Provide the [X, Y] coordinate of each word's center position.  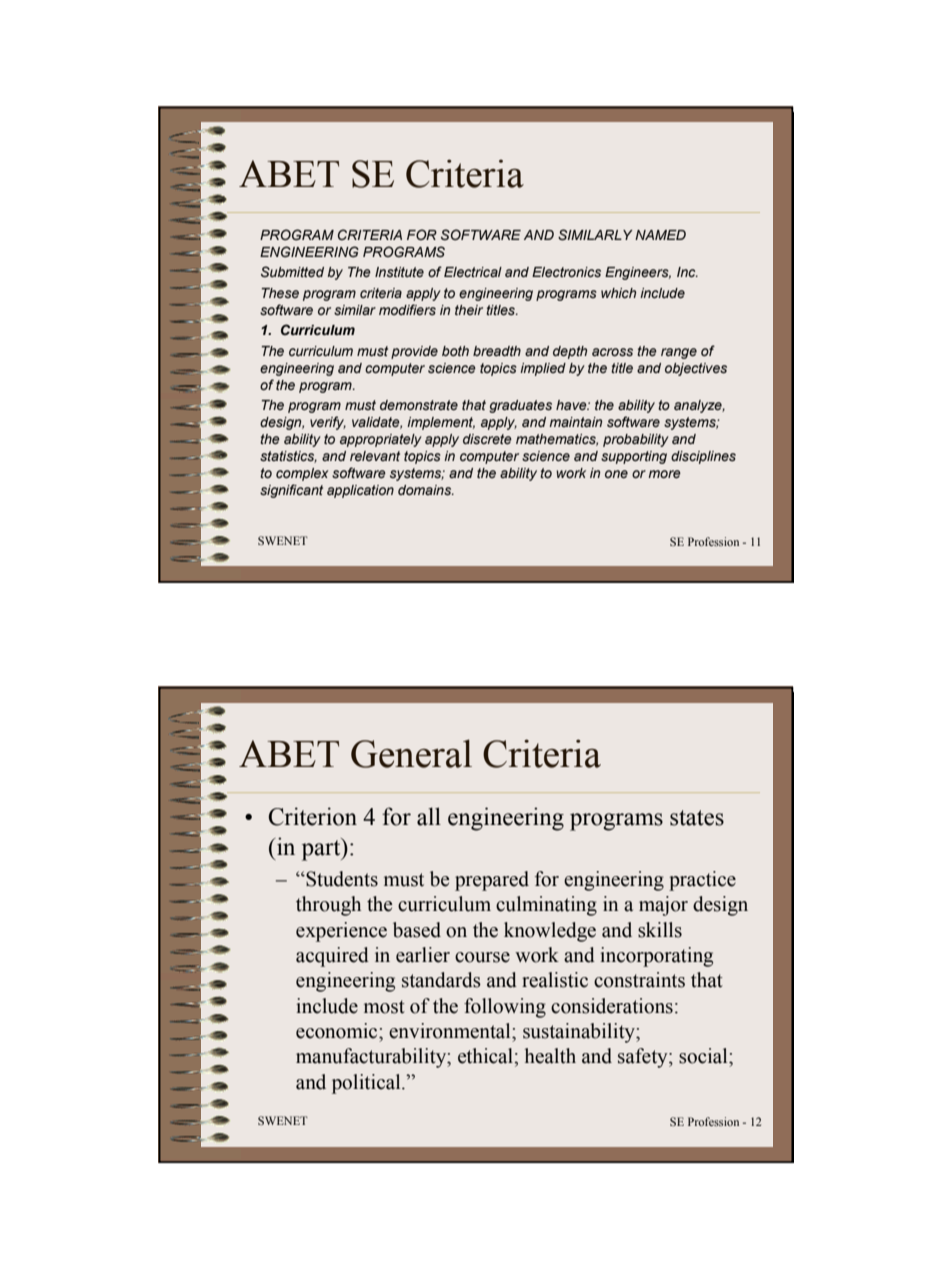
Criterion [312, 816]
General [411, 753]
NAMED [660, 235]
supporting [634, 457]
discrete [487, 439]
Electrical [473, 272]
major [663, 906]
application [360, 491]
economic [338, 1031]
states [697, 818]
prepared [492, 881]
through [328, 906]
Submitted [292, 272]
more [664, 474]
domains [426, 490]
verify [328, 423]
